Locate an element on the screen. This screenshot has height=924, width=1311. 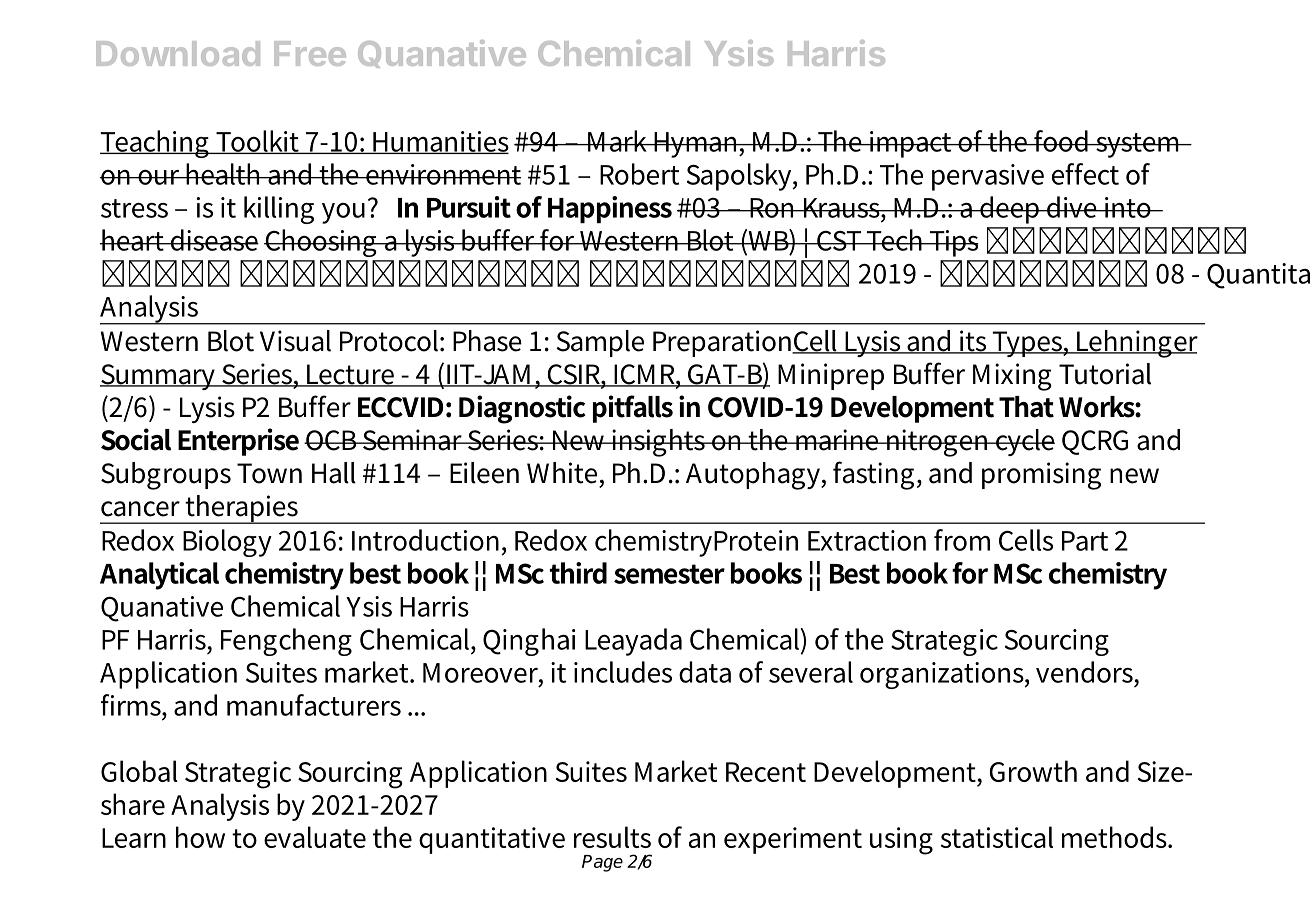
Town is located at coordinates (269, 473).
